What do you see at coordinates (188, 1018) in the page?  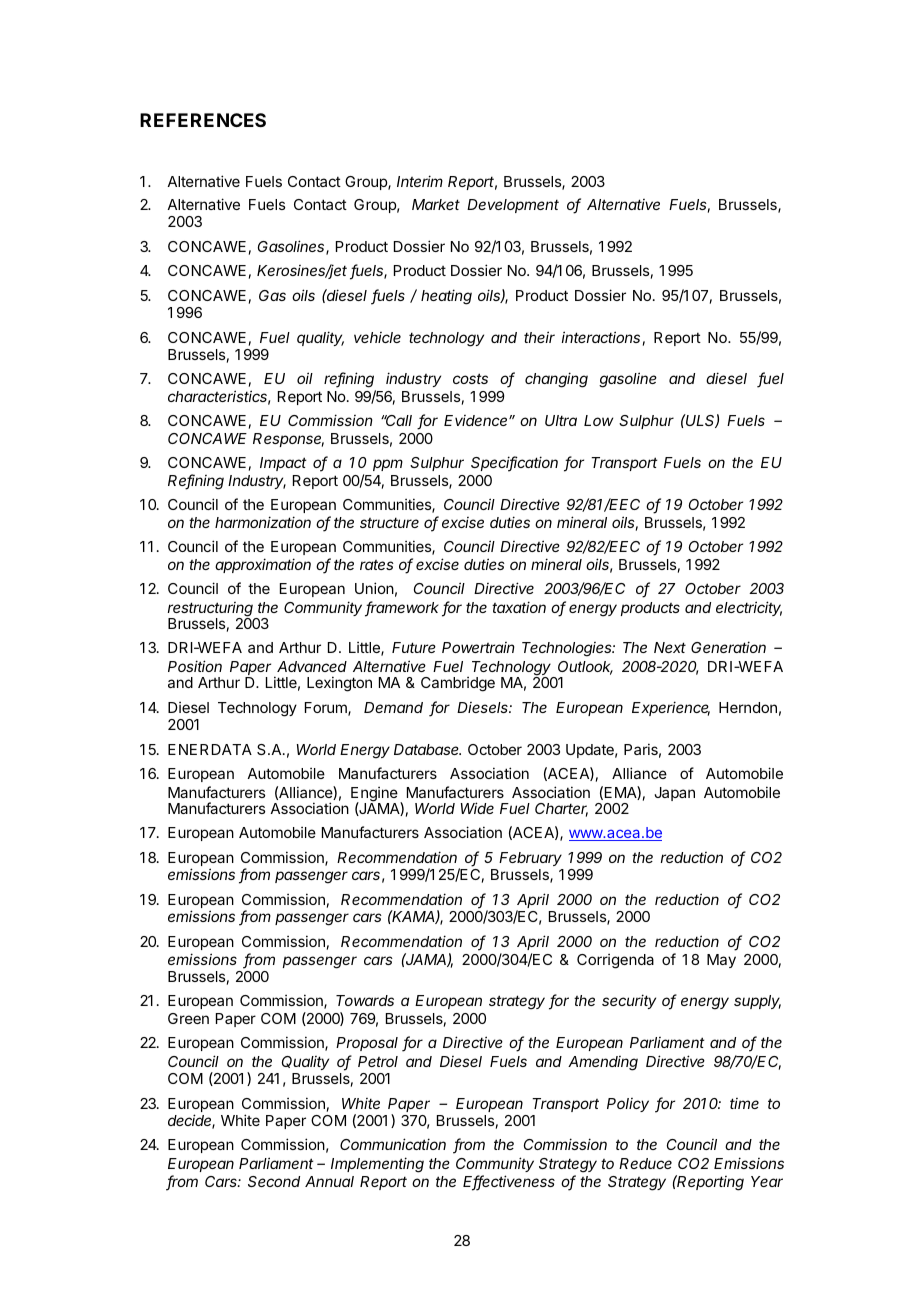 I see `Green` at bounding box center [188, 1018].
